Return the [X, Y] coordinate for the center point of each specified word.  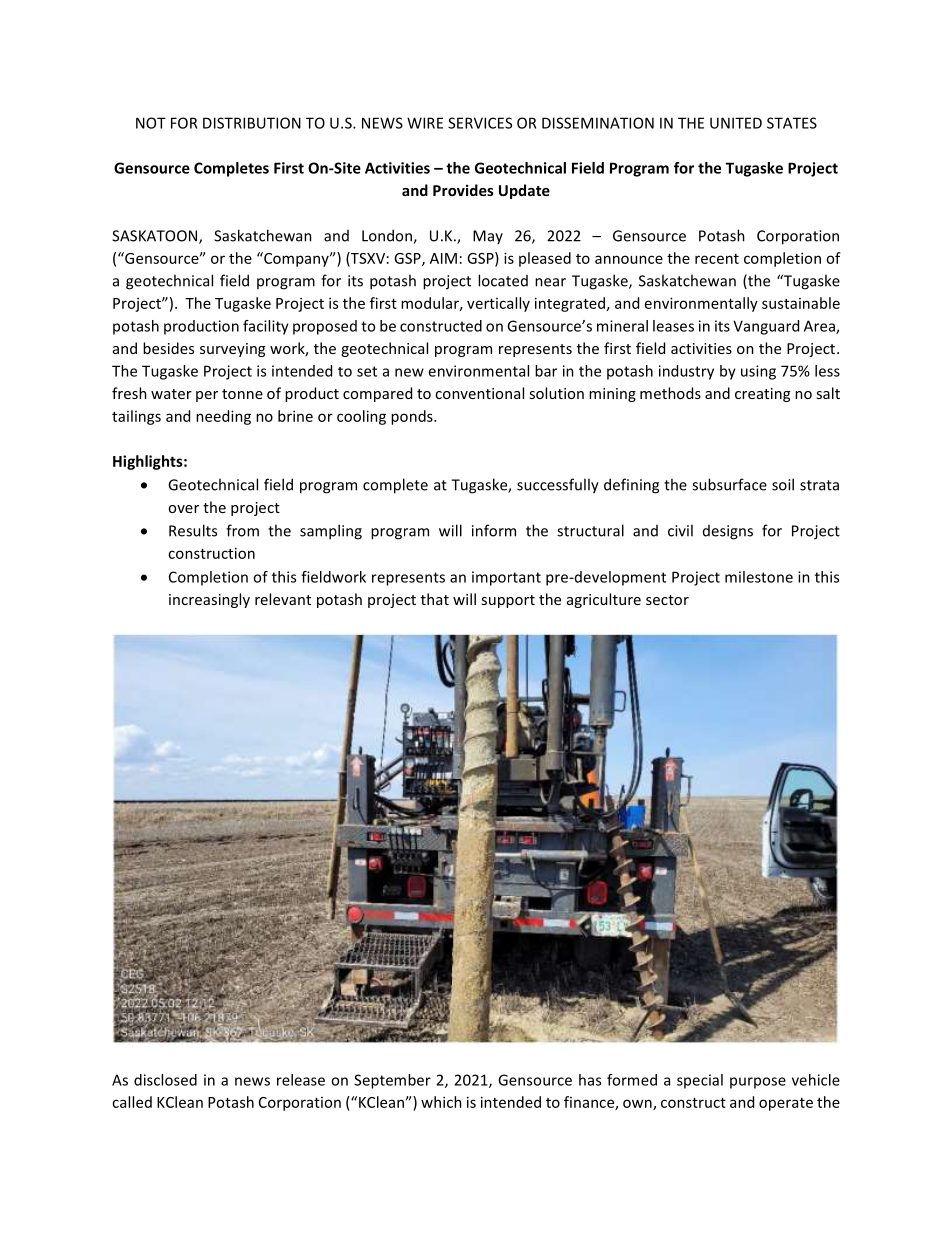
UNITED [736, 123]
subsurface [729, 484]
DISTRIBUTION [252, 123]
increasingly [209, 600]
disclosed [165, 1080]
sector [667, 600]
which [441, 1102]
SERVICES [480, 123]
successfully [558, 486]
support [508, 601]
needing [223, 417]
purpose [758, 1083]
